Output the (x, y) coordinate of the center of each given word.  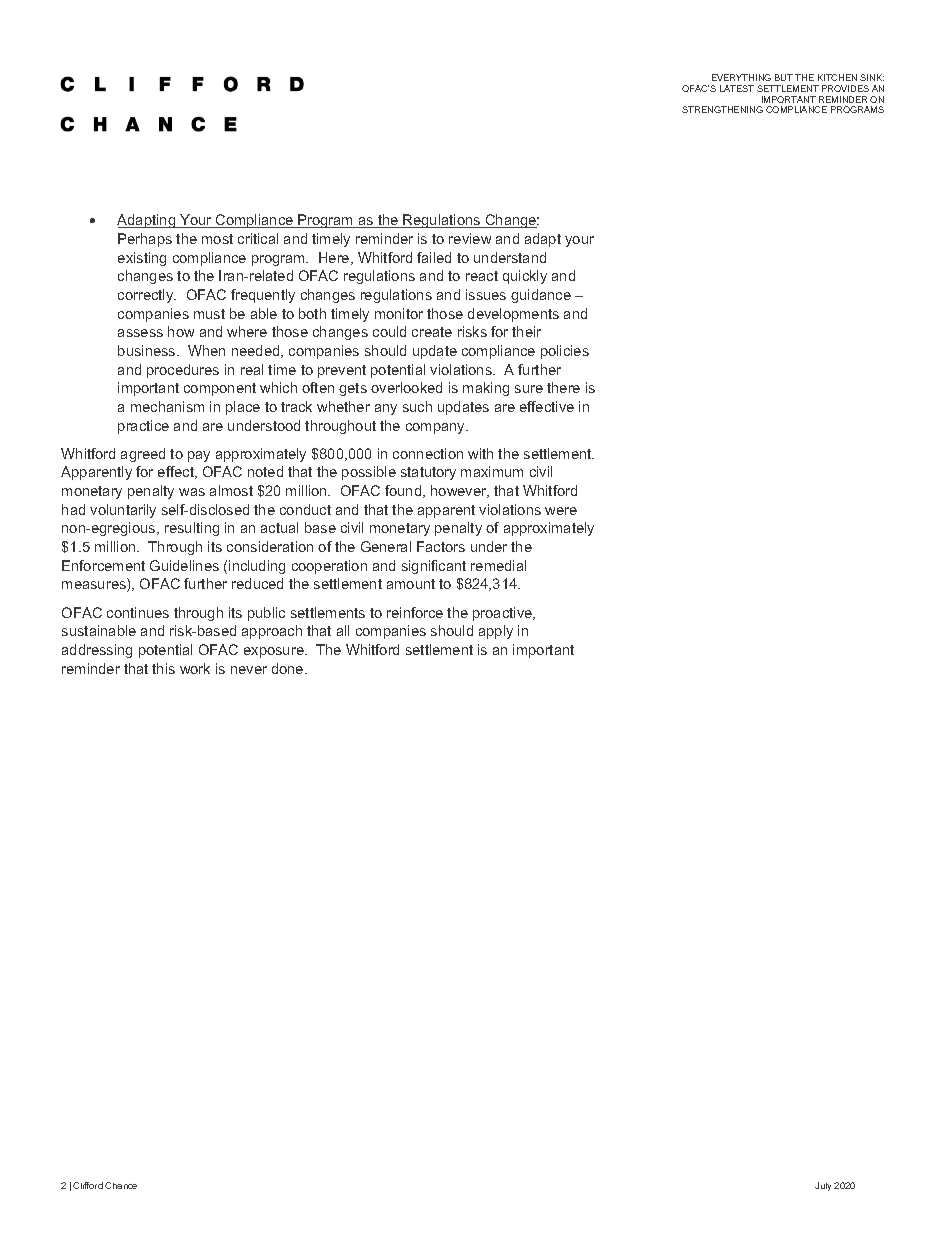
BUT (784, 77)
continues (138, 612)
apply (496, 632)
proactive (504, 614)
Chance (121, 1185)
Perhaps (145, 240)
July (823, 1186)
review (470, 238)
